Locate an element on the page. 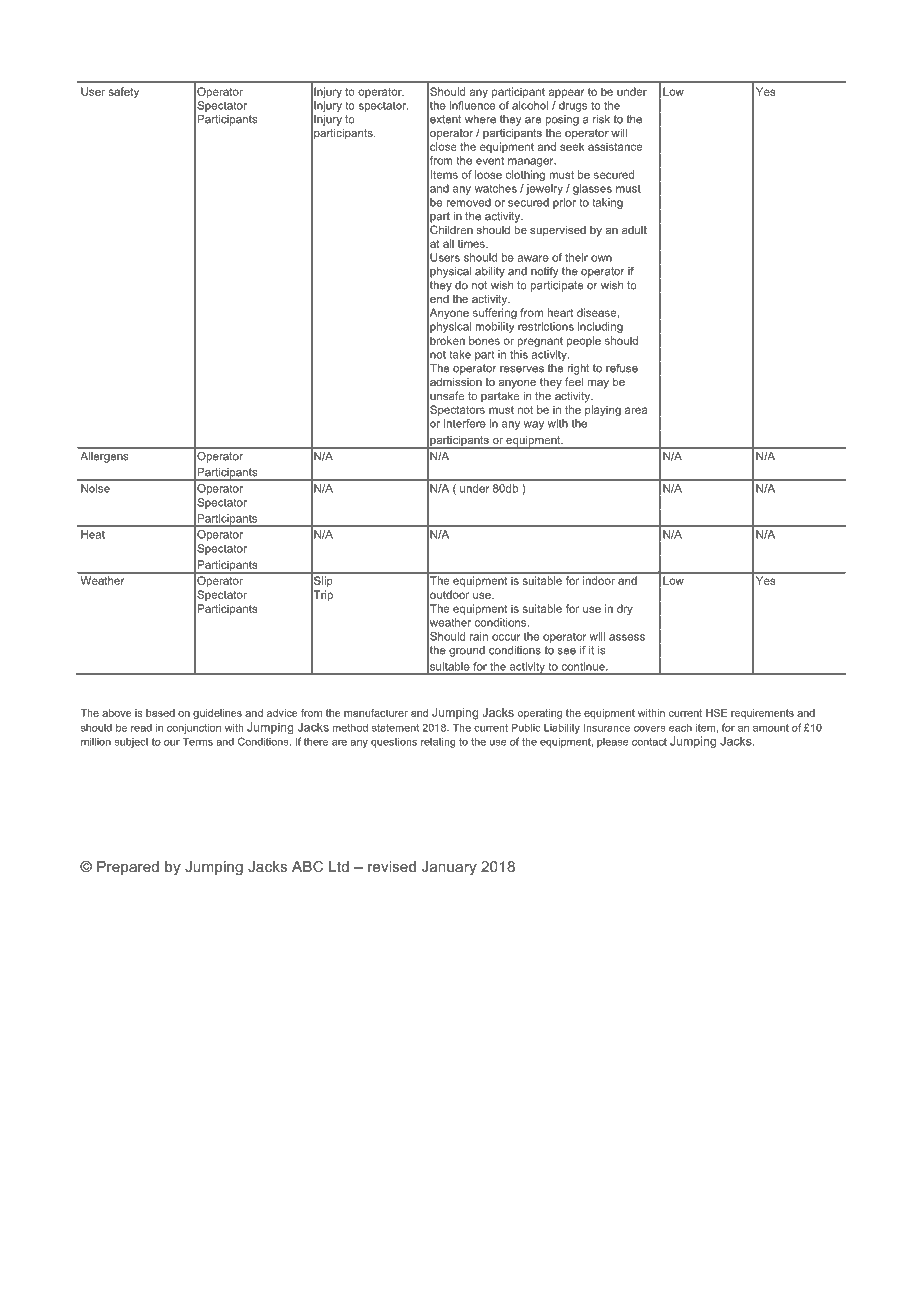 This document has width=924, height=1308. January is located at coordinates (449, 868).
